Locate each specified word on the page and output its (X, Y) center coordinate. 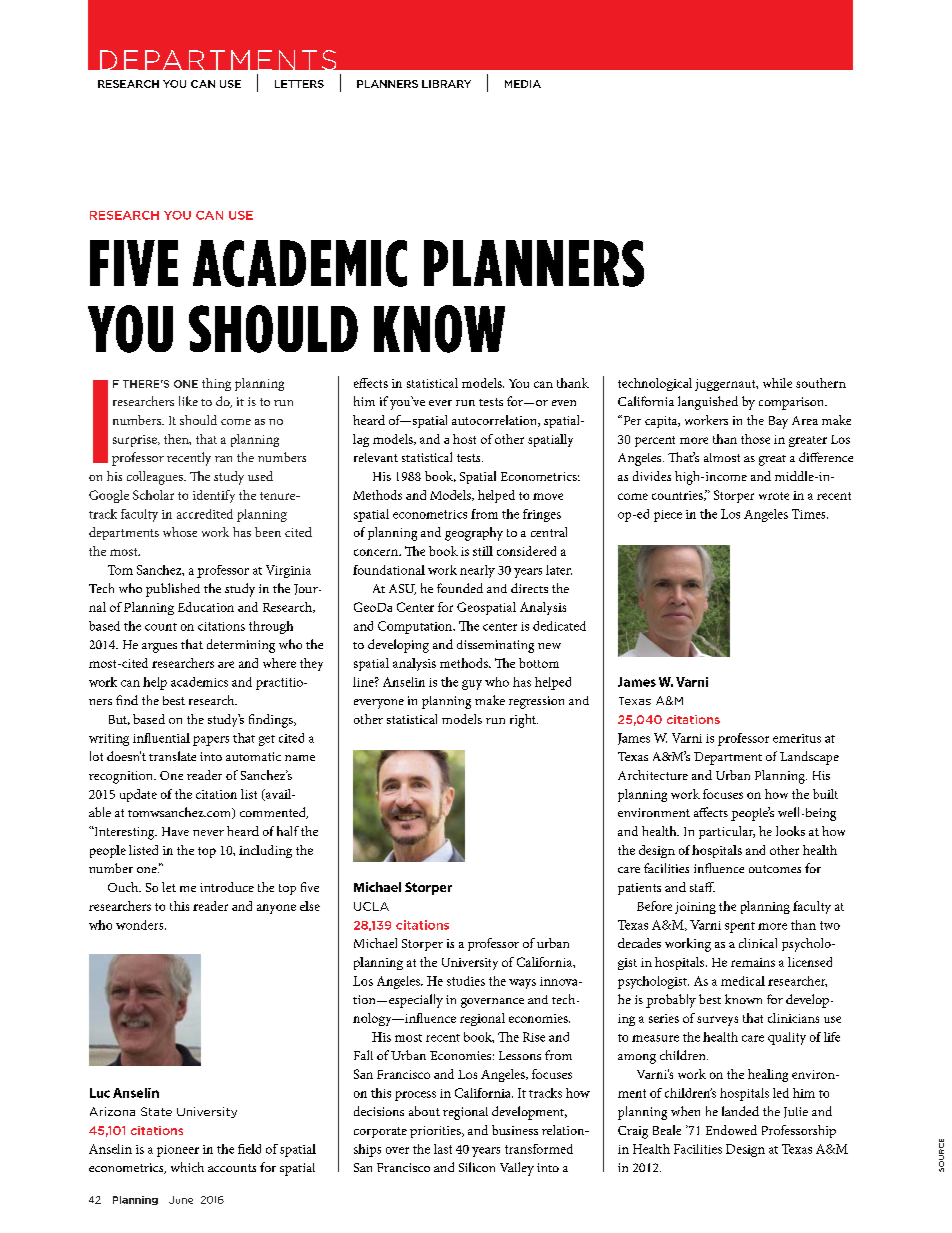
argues (159, 648)
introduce (227, 887)
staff (702, 887)
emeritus (797, 738)
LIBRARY (446, 84)
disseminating (495, 646)
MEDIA (523, 84)
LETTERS (299, 84)
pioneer (178, 1151)
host (464, 439)
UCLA (371, 906)
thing (216, 384)
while (777, 383)
